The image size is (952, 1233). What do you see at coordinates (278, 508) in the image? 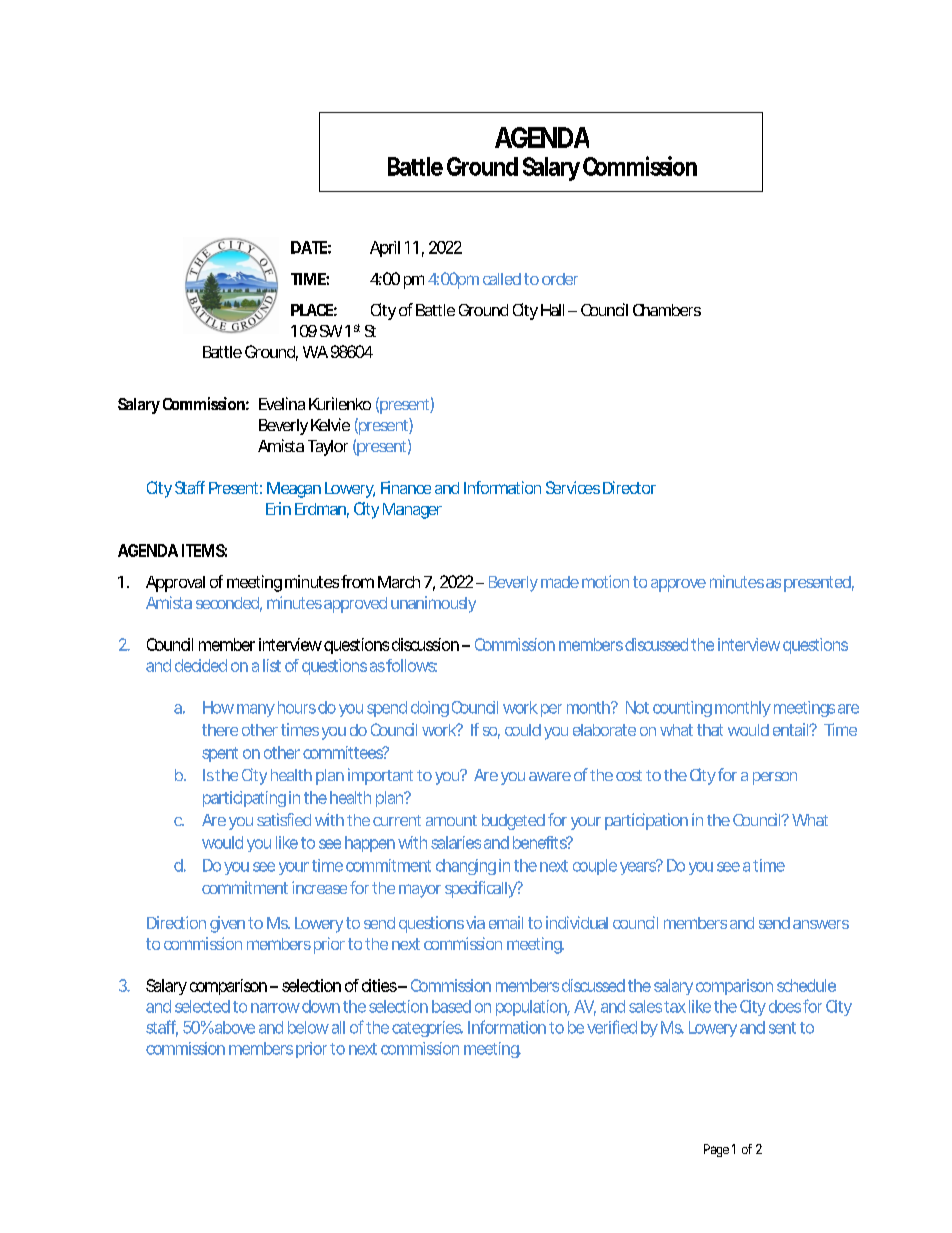
I see `Erin` at bounding box center [278, 508].
